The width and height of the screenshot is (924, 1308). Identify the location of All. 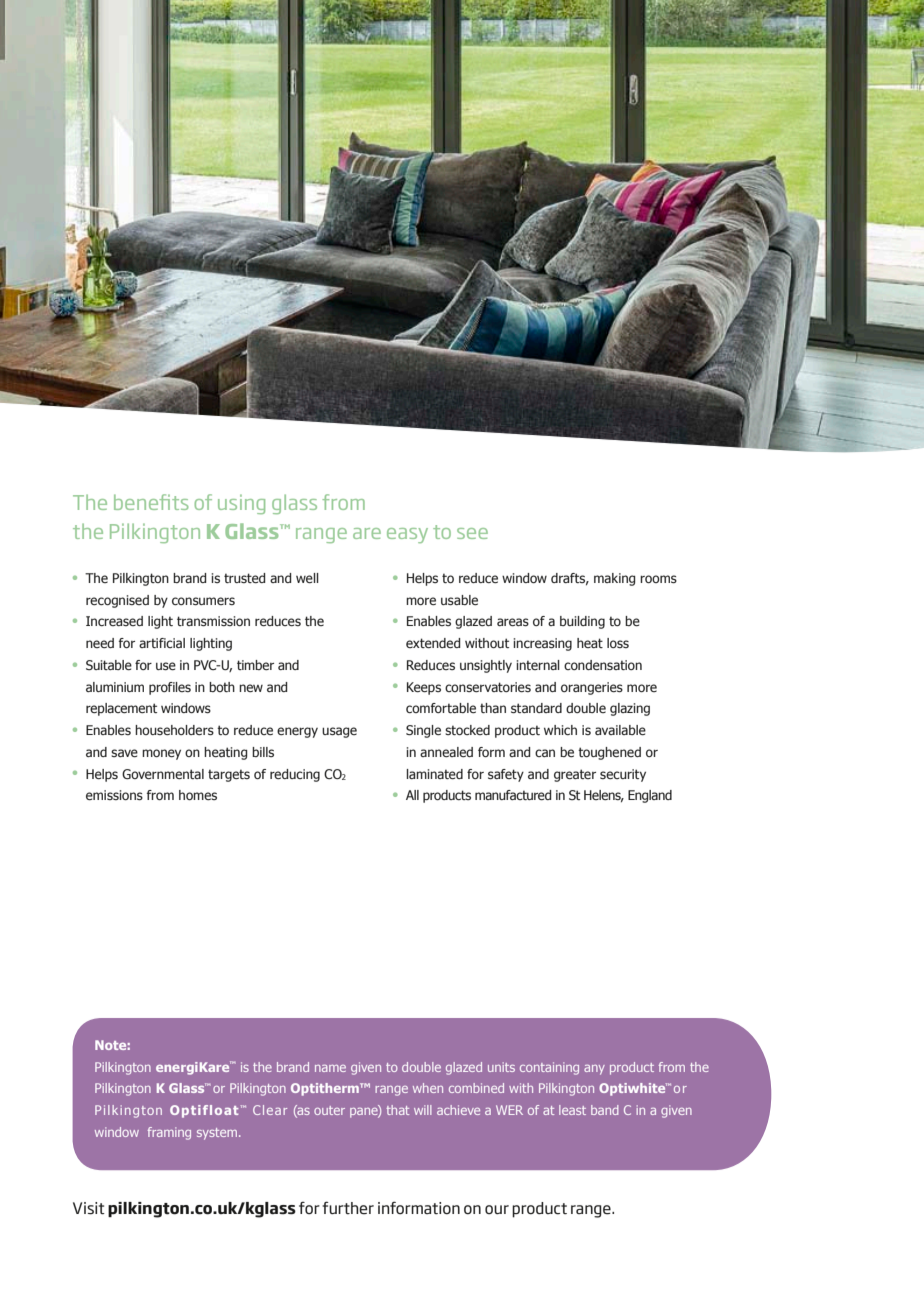
(412, 795).
